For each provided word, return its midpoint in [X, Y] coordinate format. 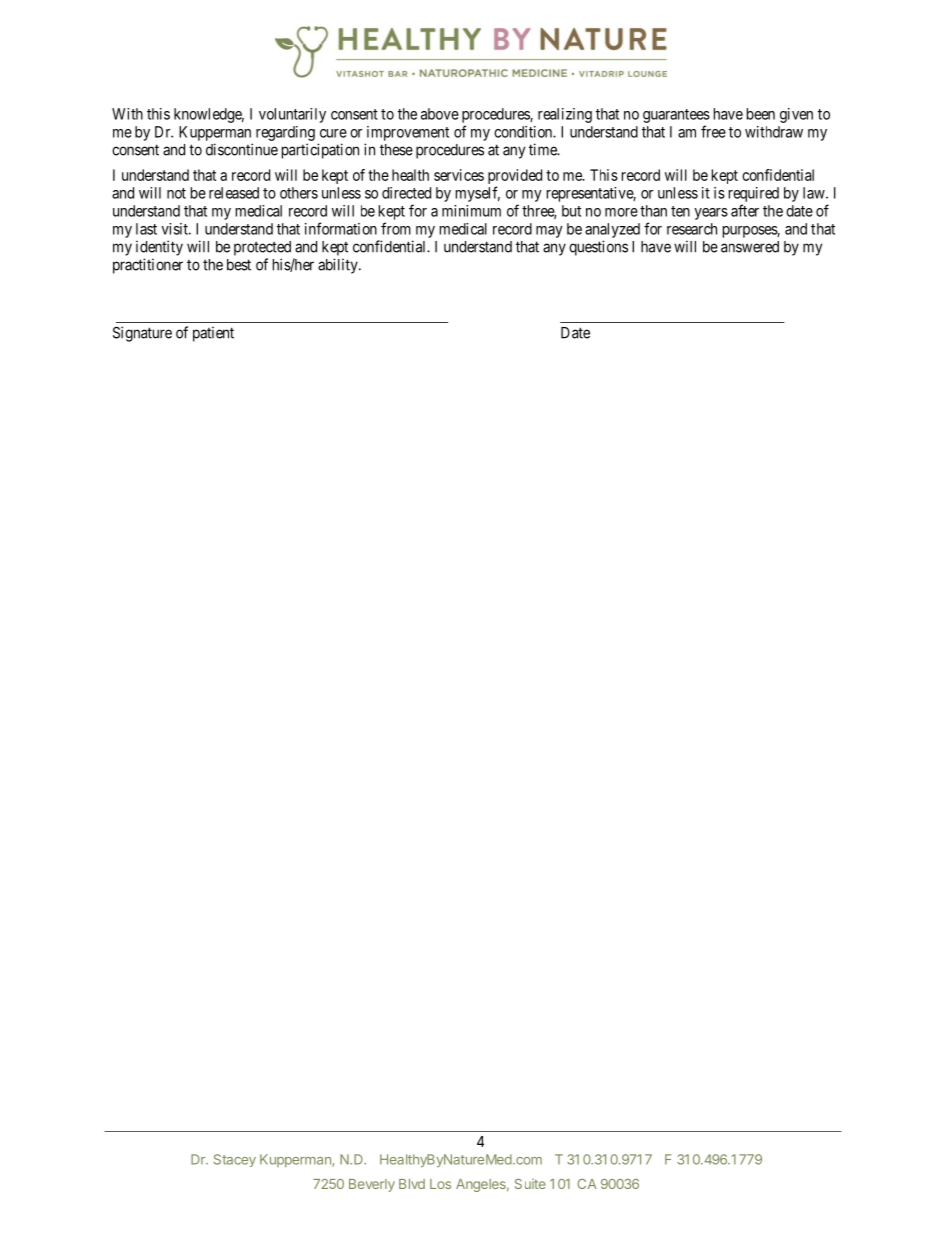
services [459, 175]
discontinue [242, 149]
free [713, 131]
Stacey [235, 1160]
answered [750, 247]
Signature [142, 334]
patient [213, 334]
